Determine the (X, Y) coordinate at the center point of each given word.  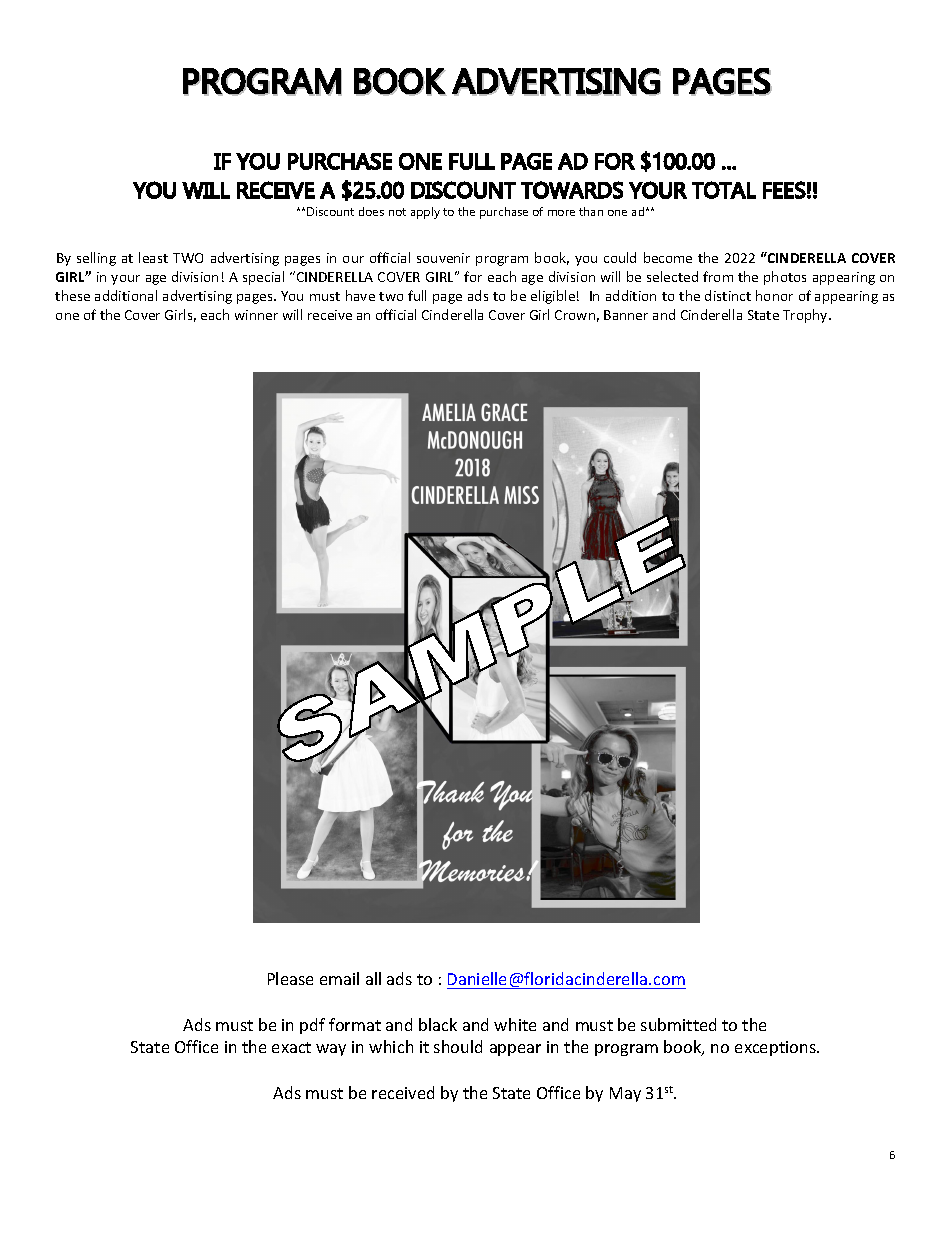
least (153, 257)
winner (256, 315)
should (458, 1046)
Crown (575, 315)
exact (291, 1047)
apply (425, 213)
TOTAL (724, 190)
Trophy (806, 316)
